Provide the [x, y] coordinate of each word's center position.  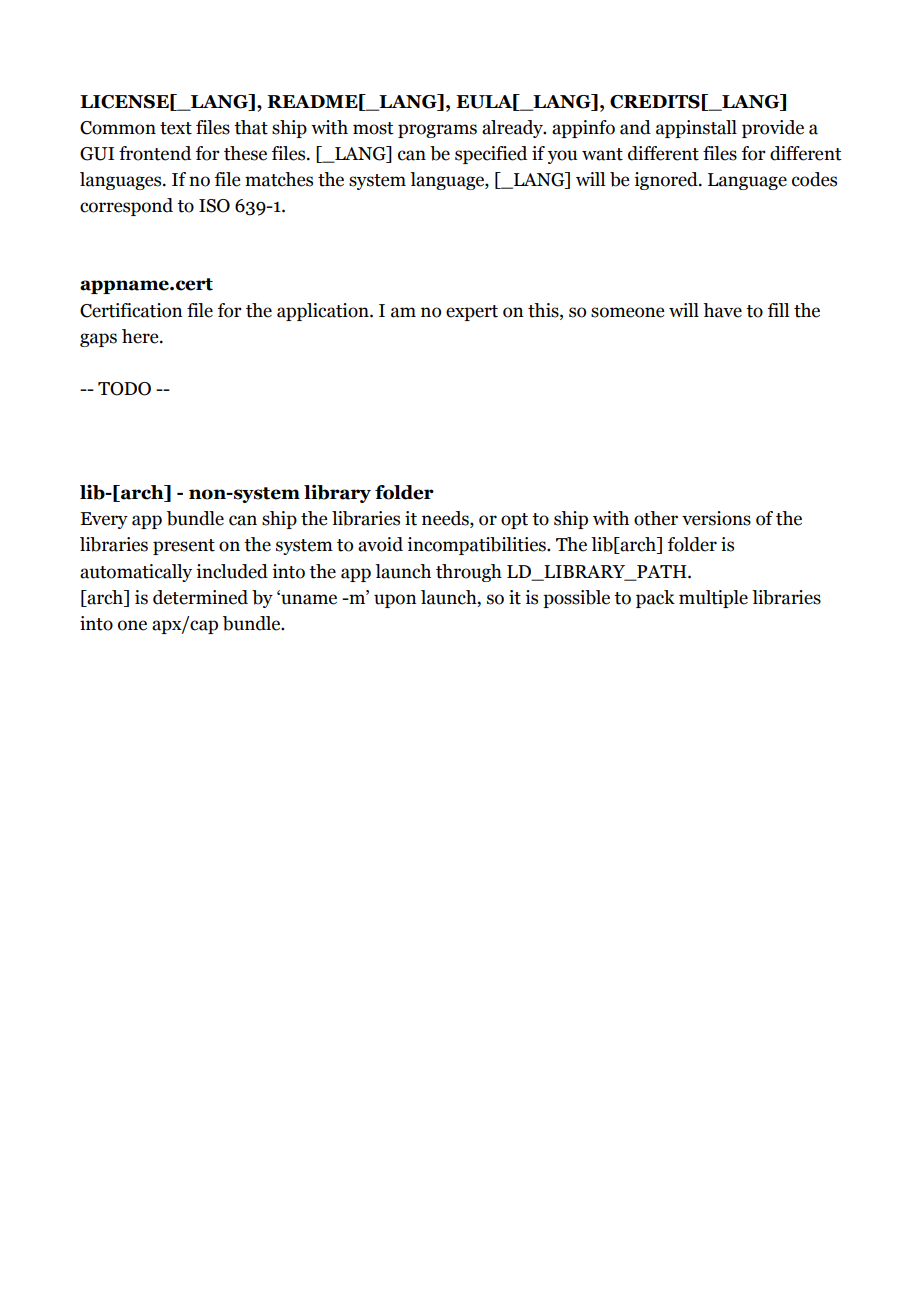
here [141, 336]
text [176, 128]
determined [200, 597]
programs [437, 131]
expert [472, 313]
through [469, 573]
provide [773, 129]
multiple [713, 599]
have [722, 310]
